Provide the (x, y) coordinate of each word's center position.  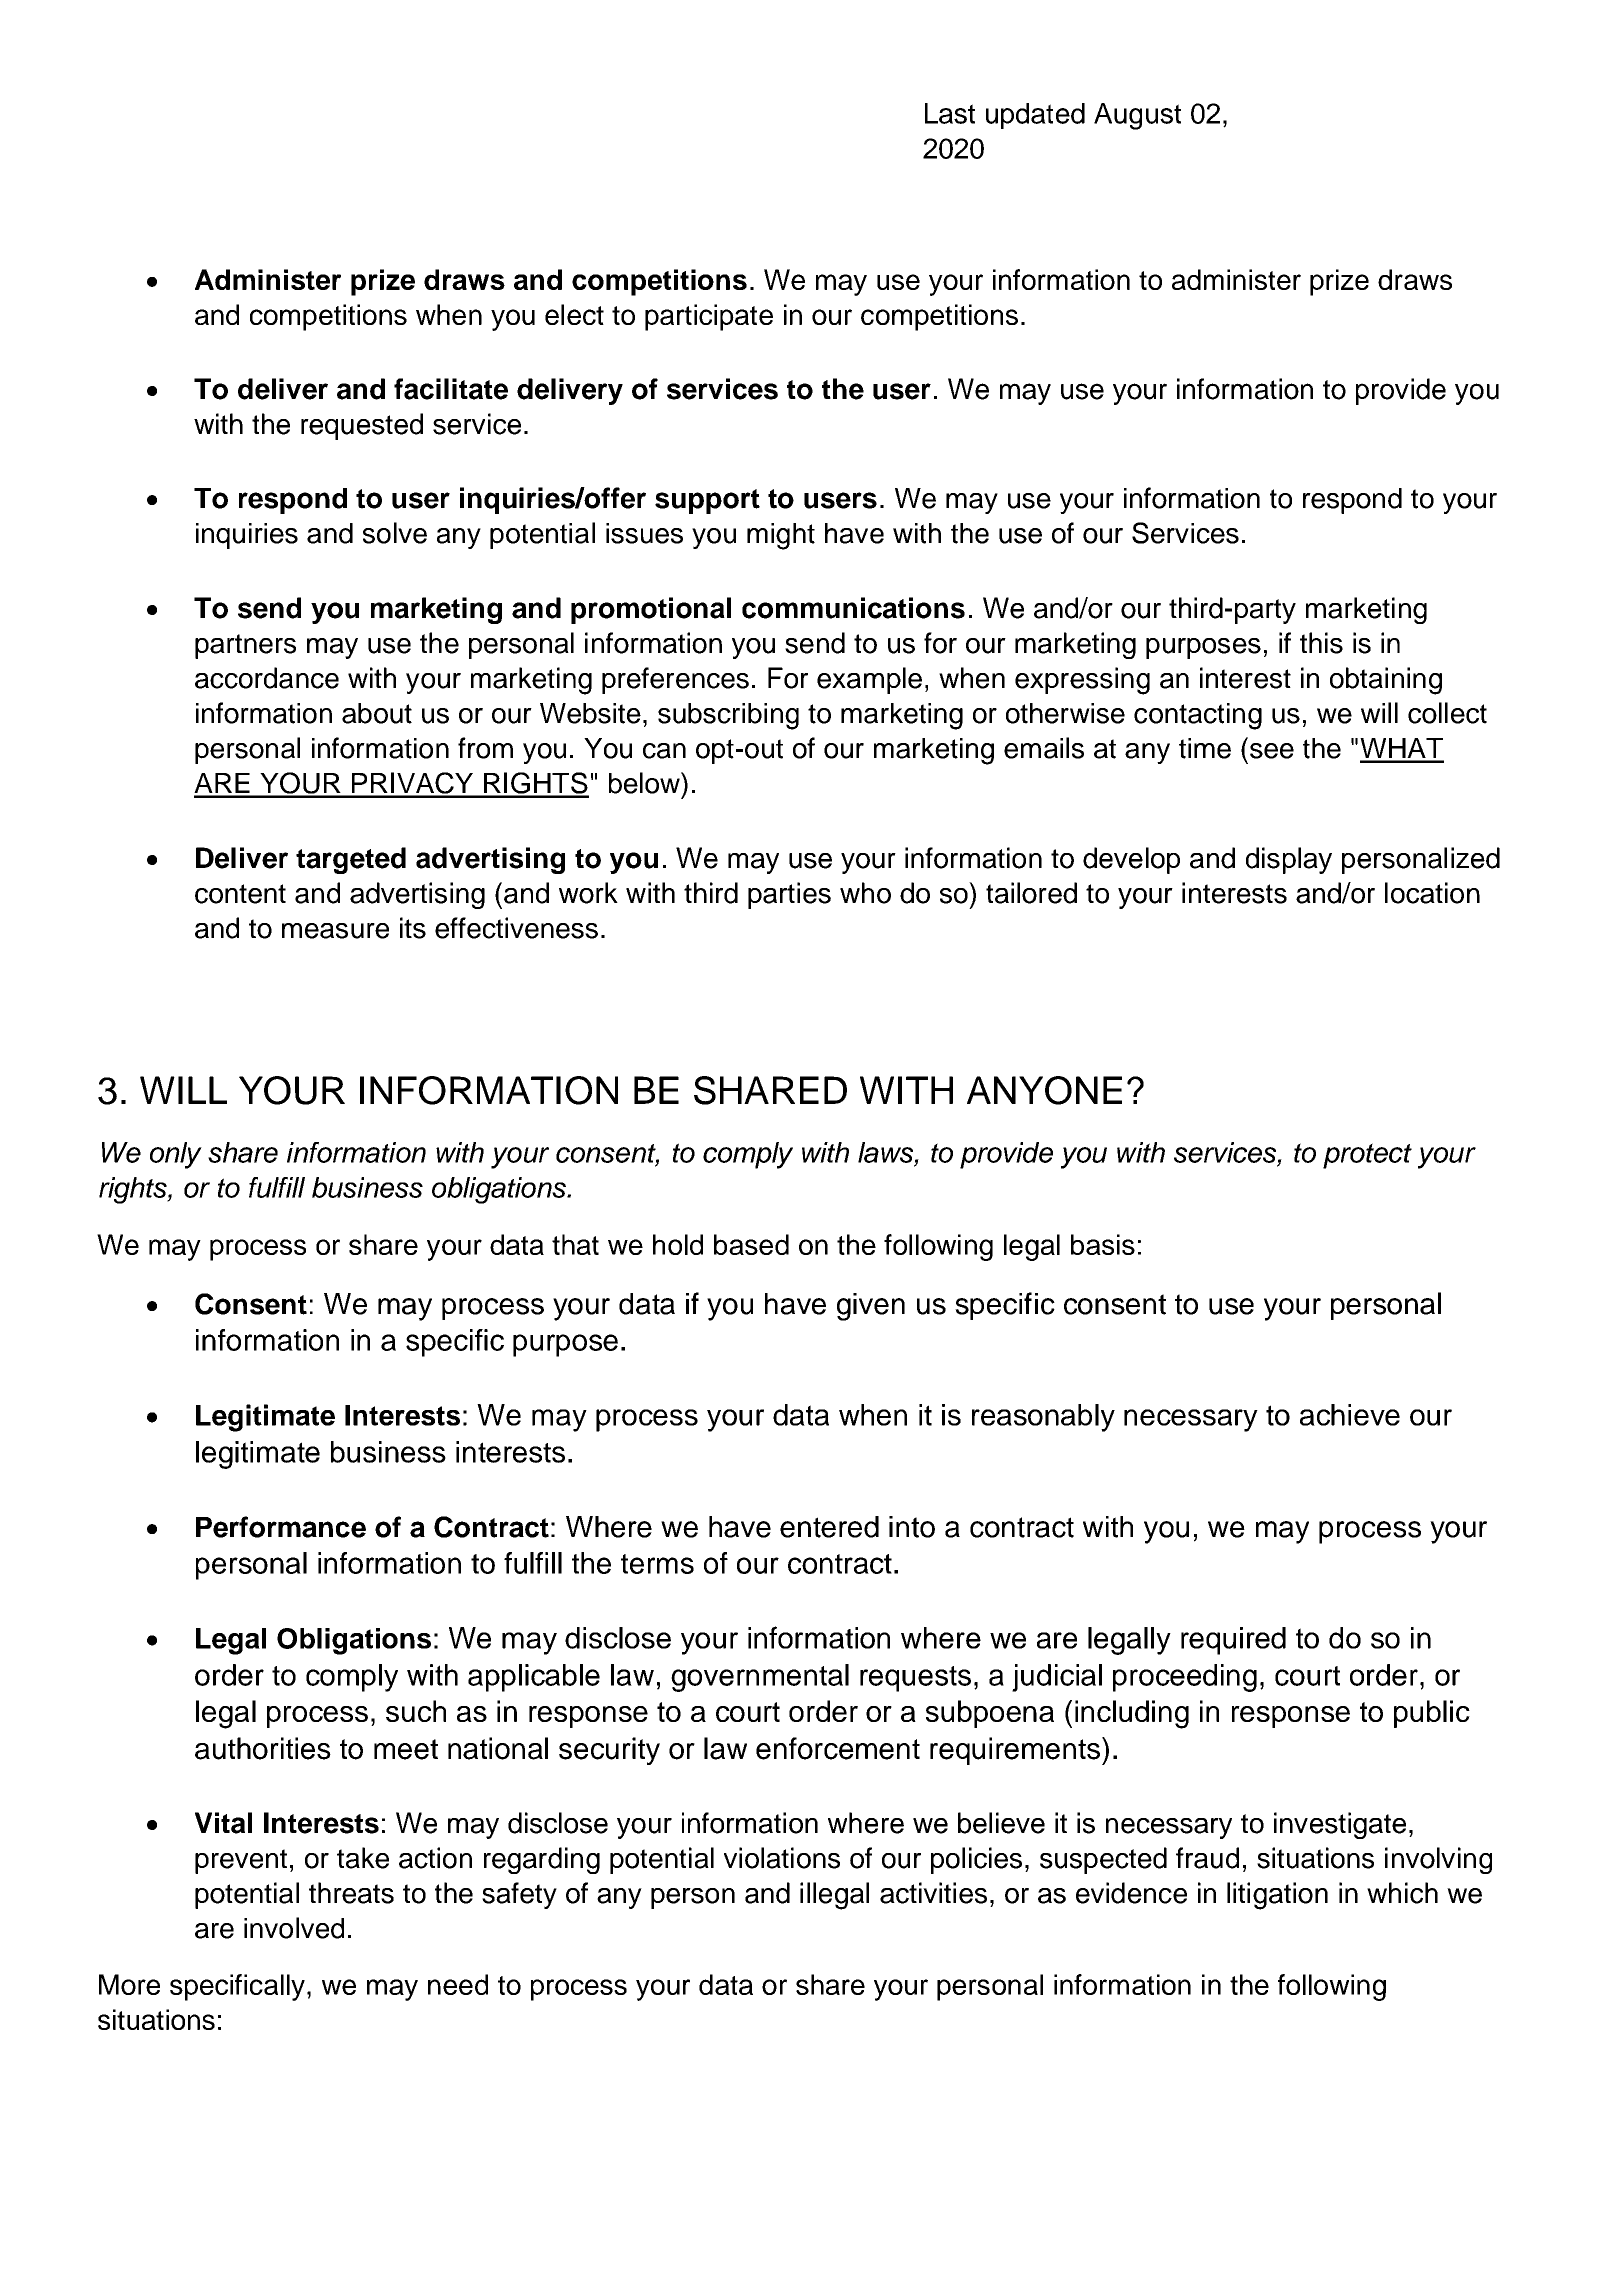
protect (1367, 1156)
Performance (281, 1527)
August (1137, 116)
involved (294, 1928)
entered (829, 1527)
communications (853, 608)
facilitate (451, 389)
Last (950, 113)
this (1321, 643)
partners (245, 646)
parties (789, 895)
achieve (1350, 1415)
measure (335, 931)
